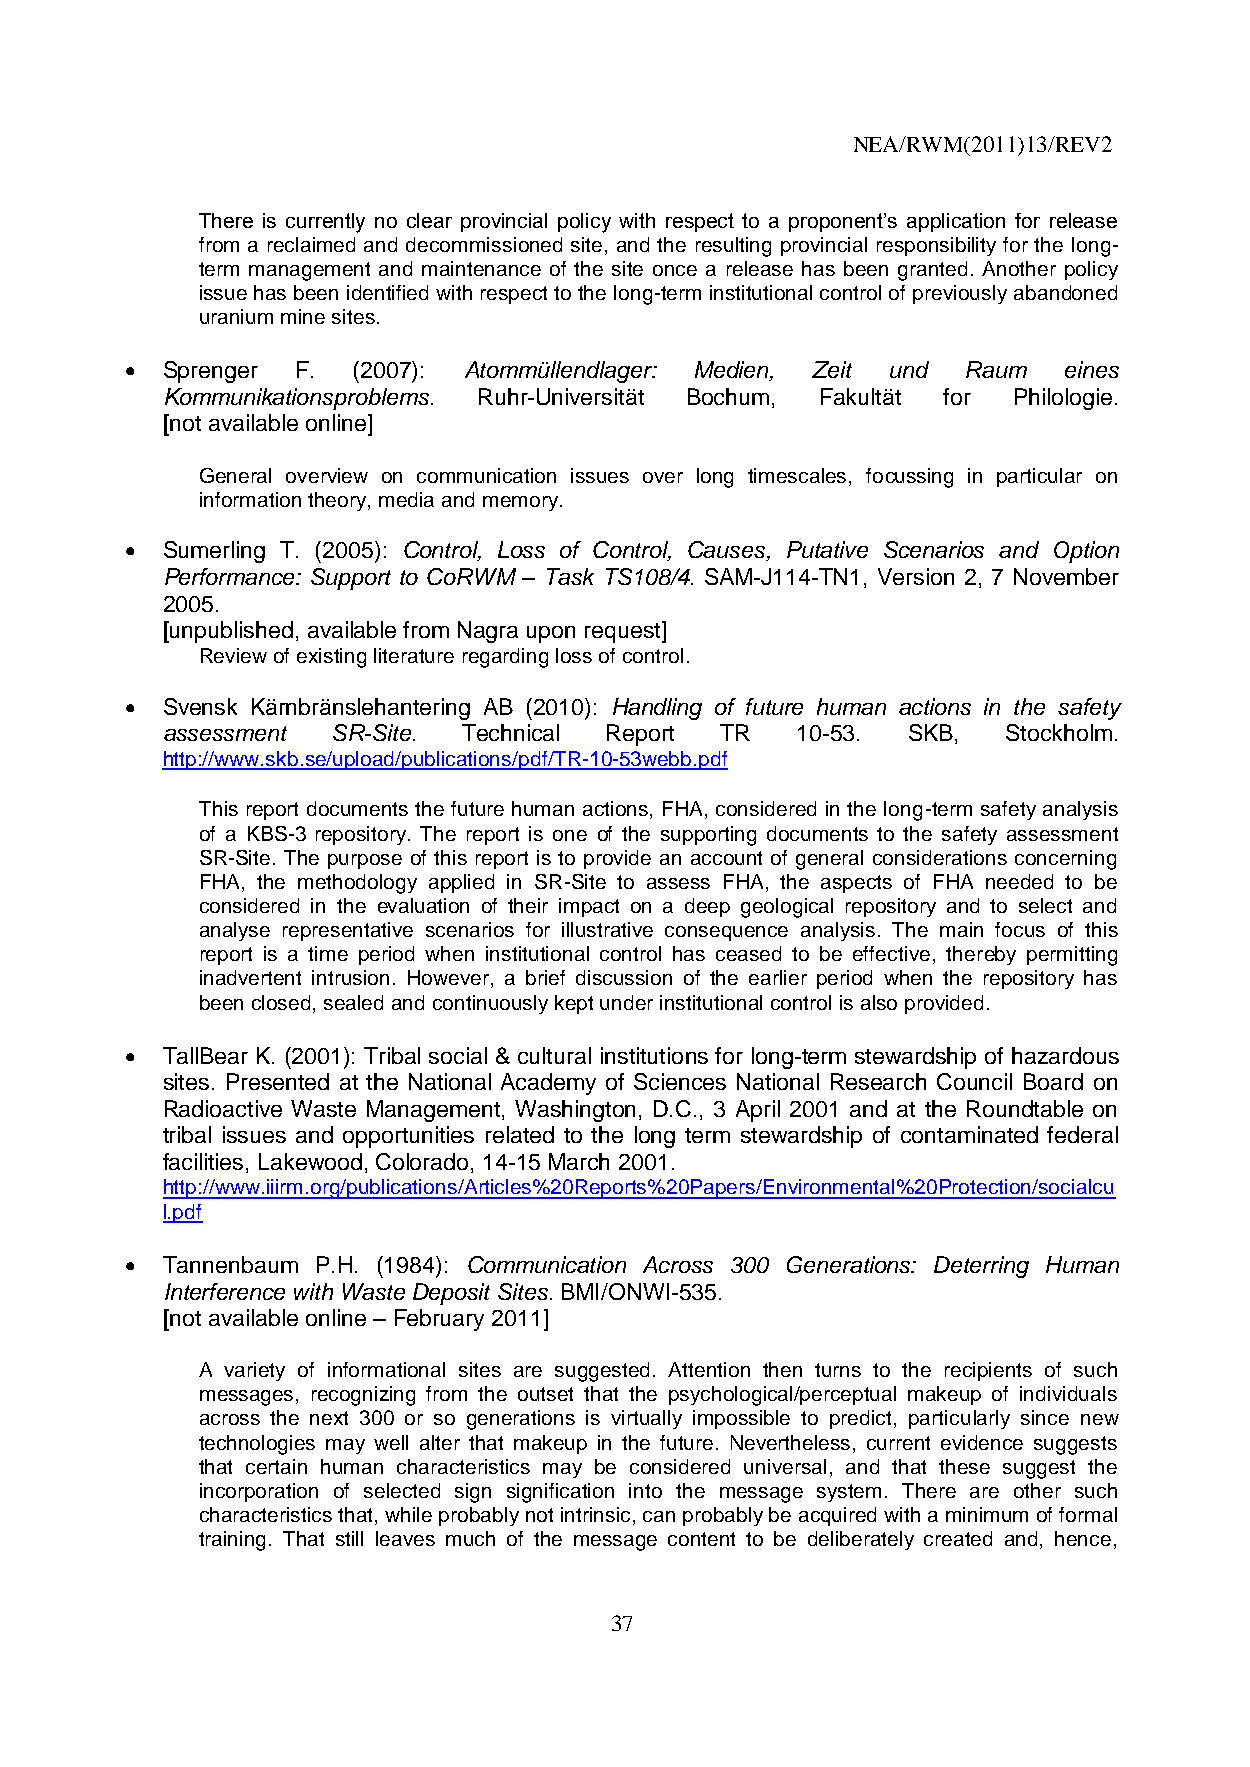  Describe the element at coordinates (311, 244) in the screenshot. I see `reclaimed` at that location.
